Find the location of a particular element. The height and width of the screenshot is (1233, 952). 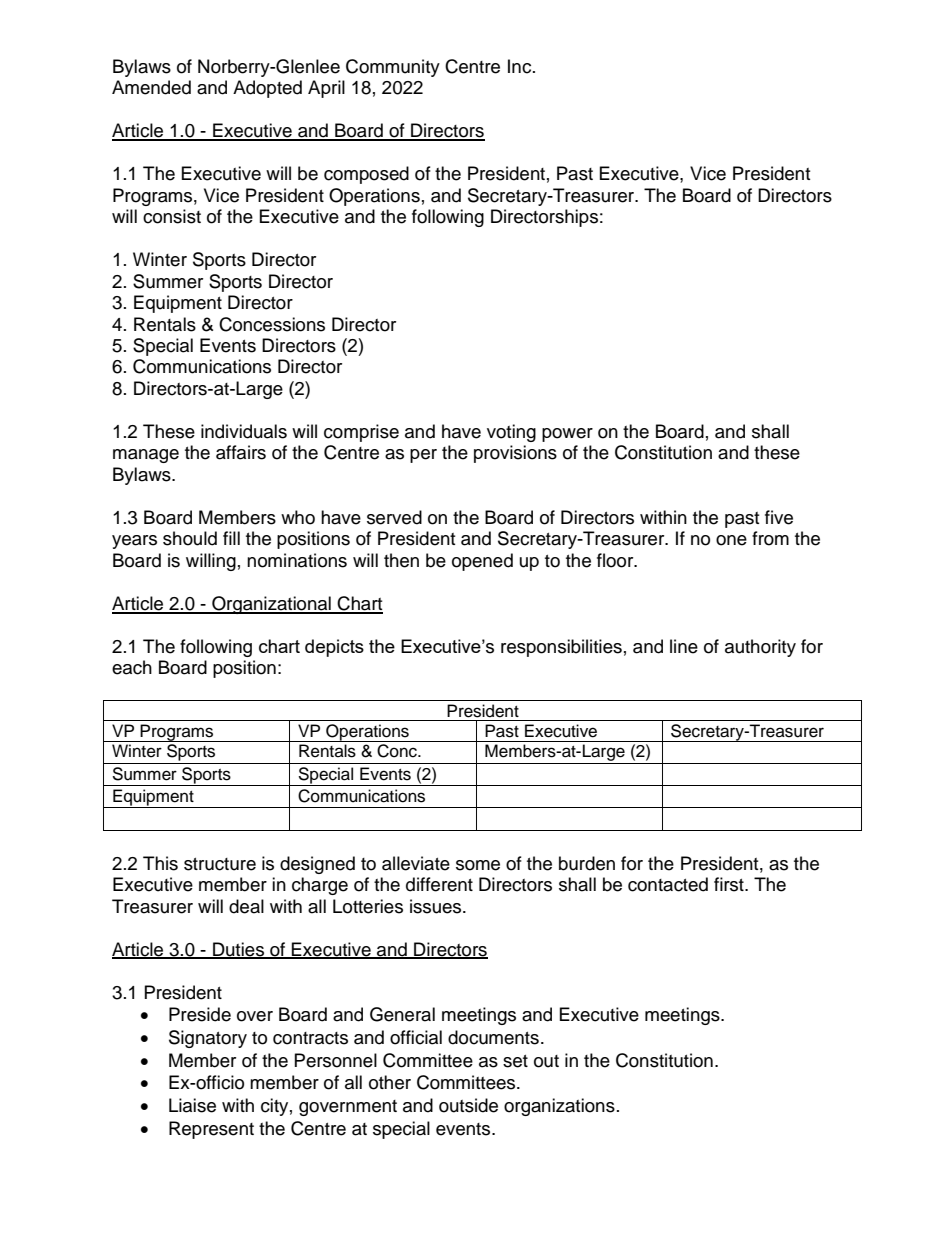

first is located at coordinates (730, 884).
